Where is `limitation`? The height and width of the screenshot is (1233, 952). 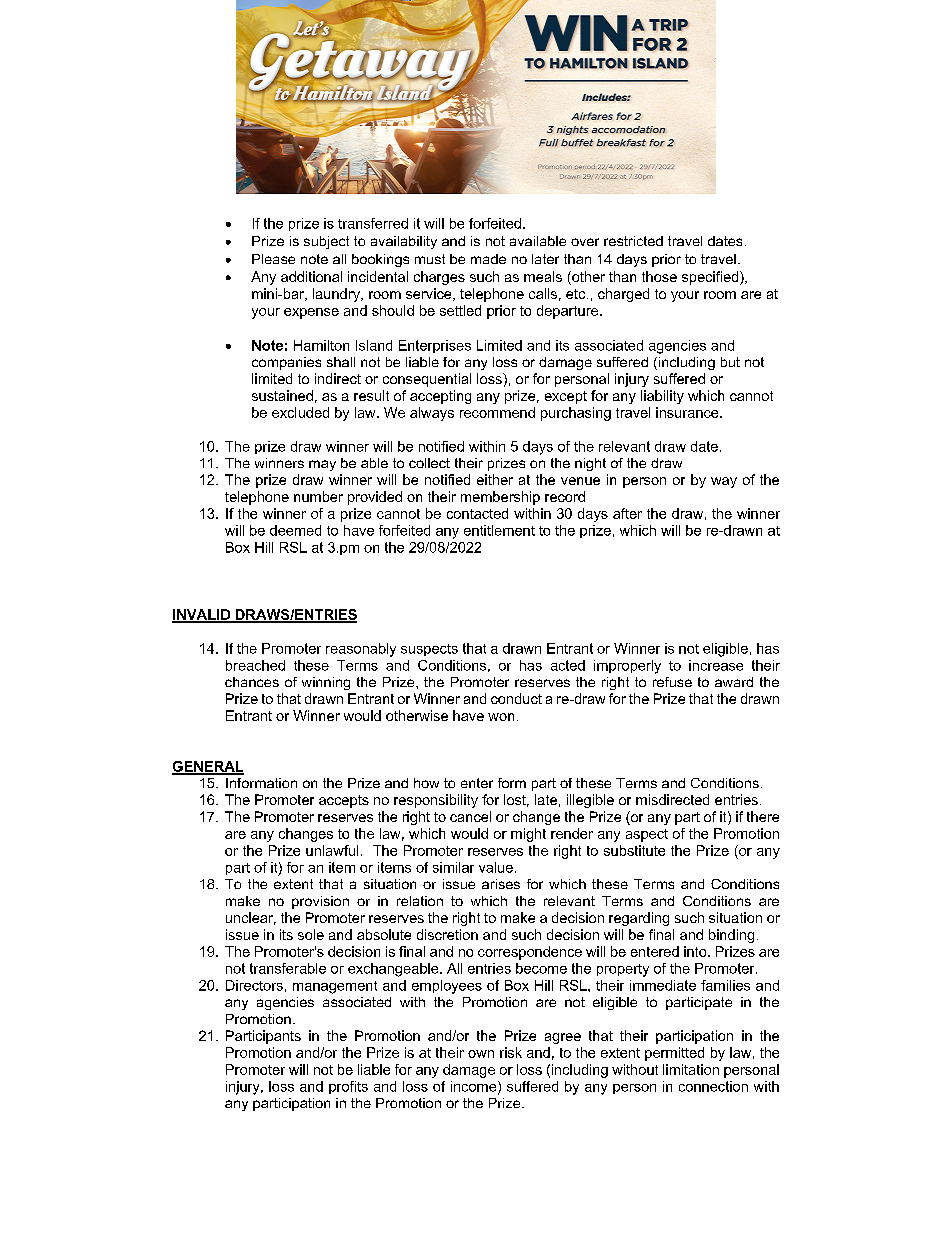 limitation is located at coordinates (691, 1069).
